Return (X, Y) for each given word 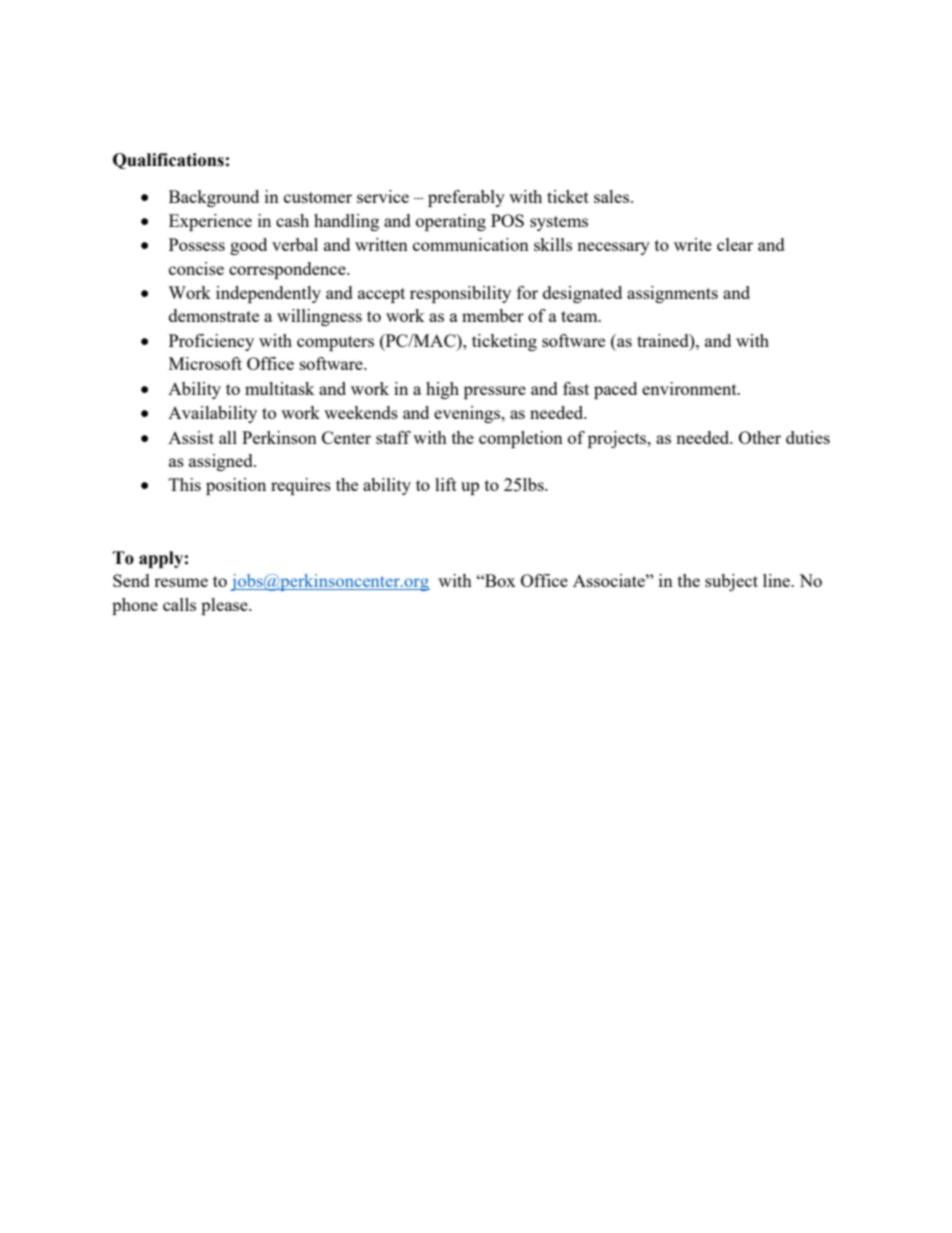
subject (731, 582)
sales (613, 196)
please (225, 606)
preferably (466, 198)
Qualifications (168, 161)
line (777, 580)
